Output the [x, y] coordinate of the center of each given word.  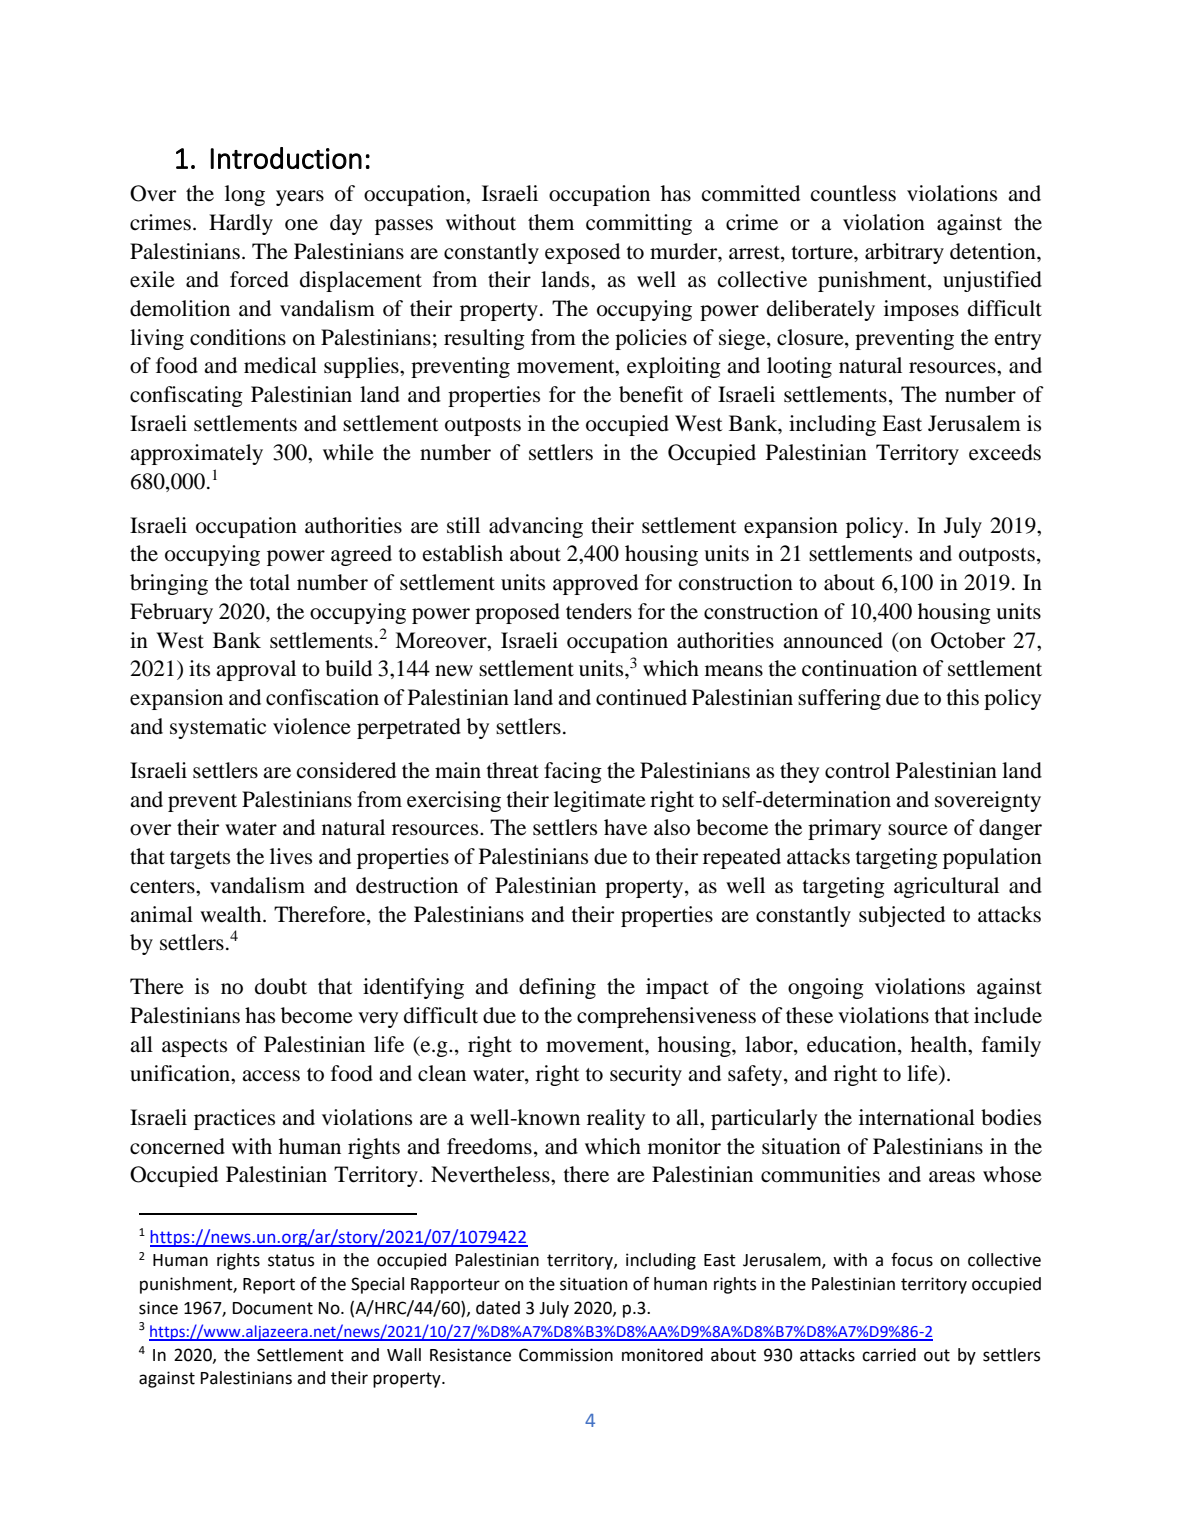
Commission [566, 1355]
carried [889, 1355]
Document [273, 1308]
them [551, 222]
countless [853, 193]
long [245, 195]
